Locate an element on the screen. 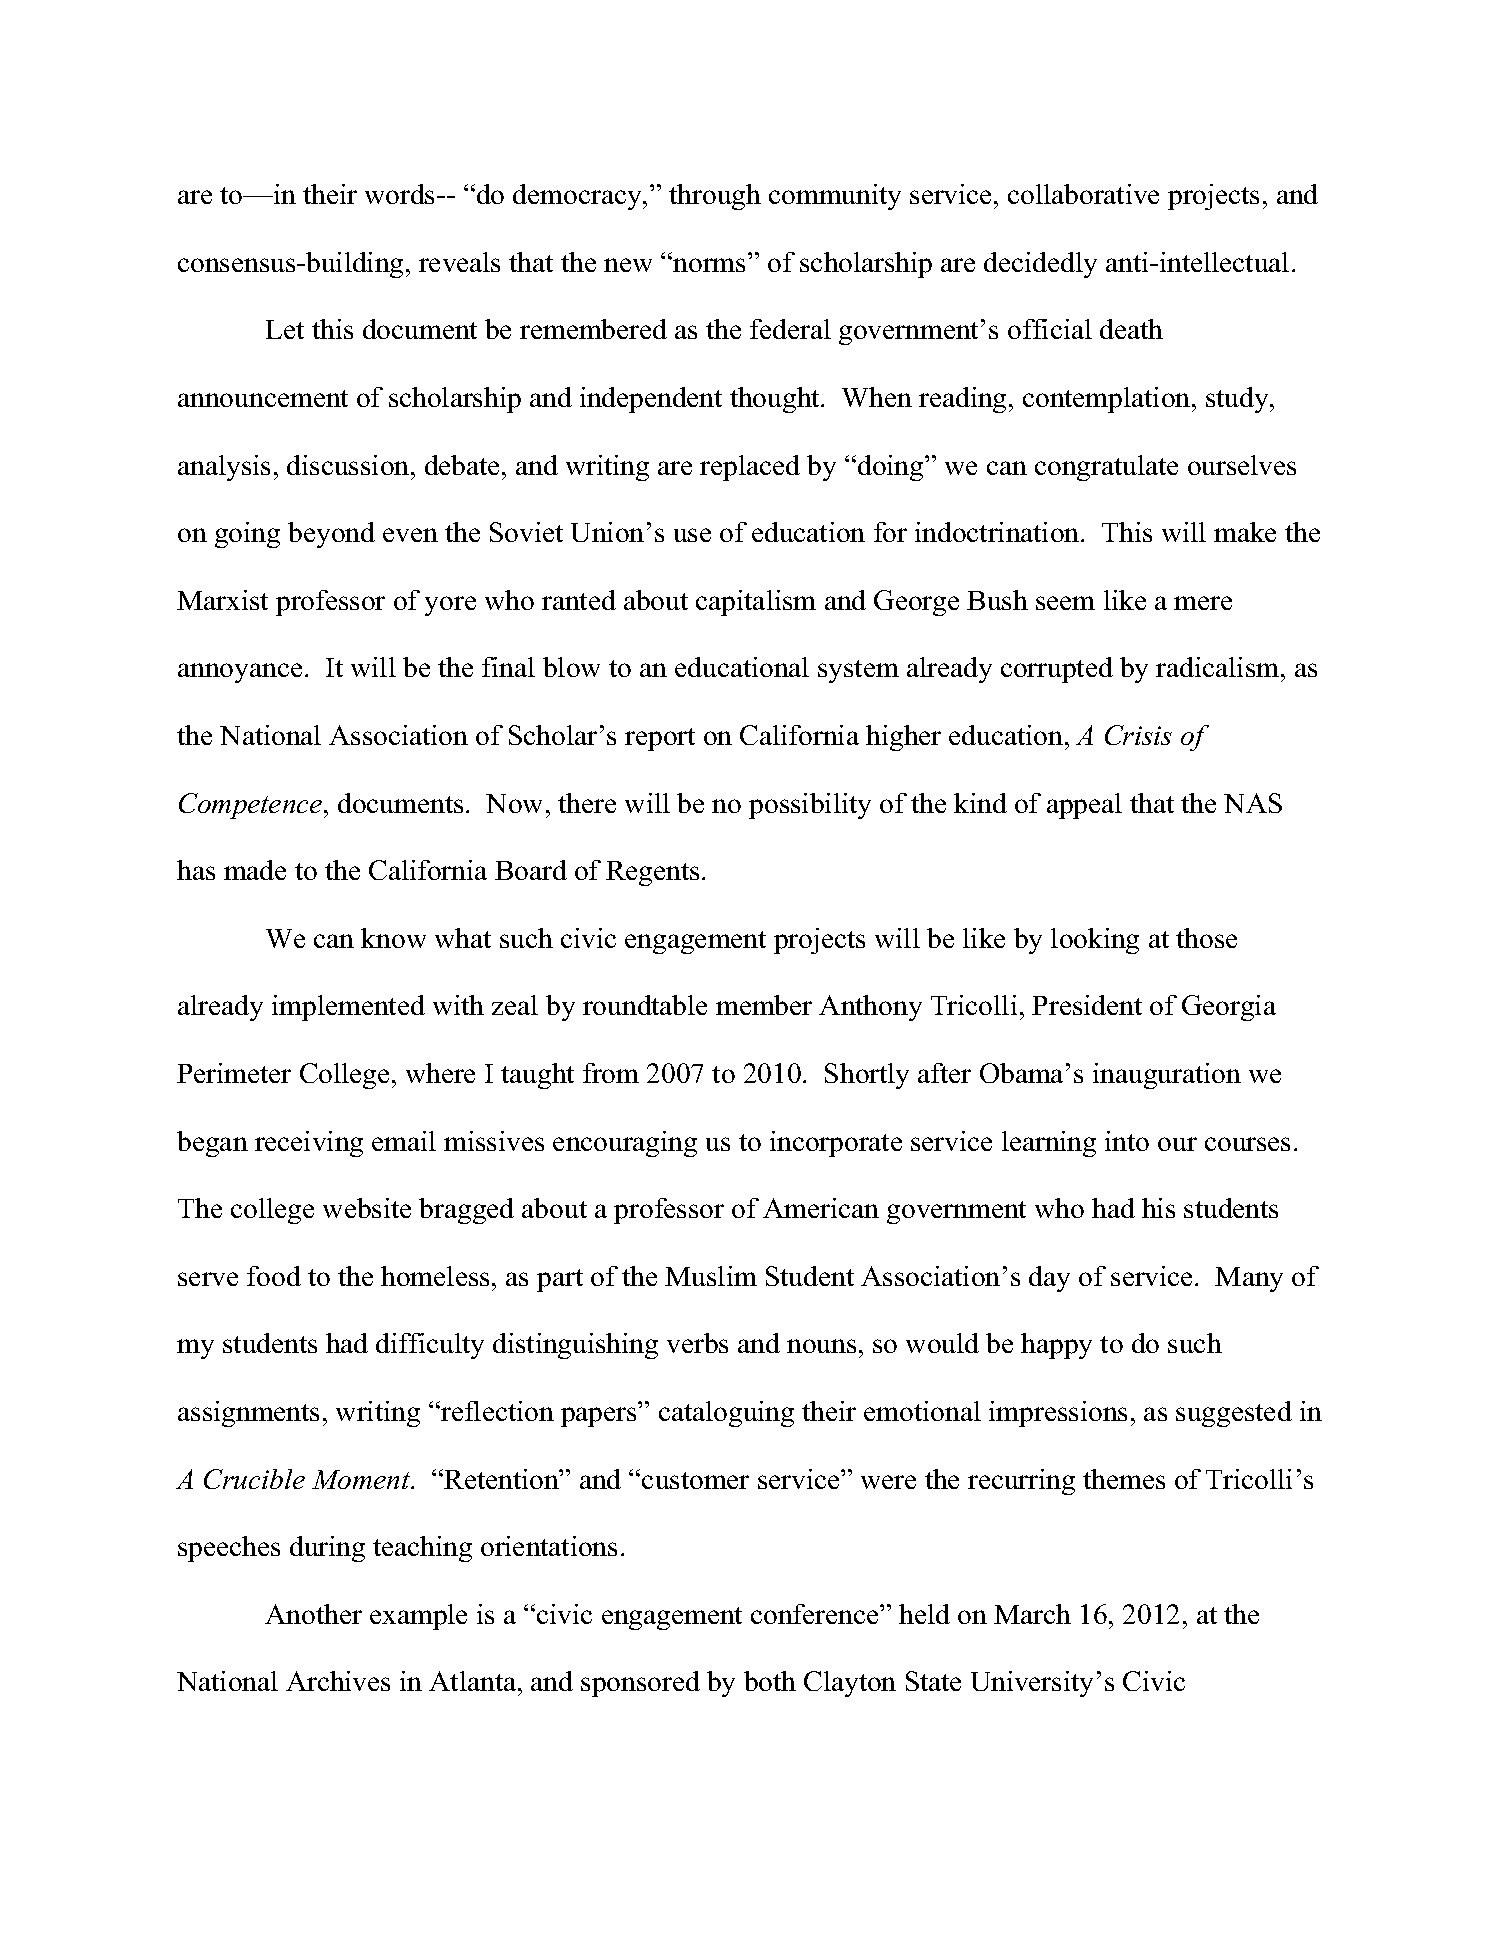  Another is located at coordinates (313, 1614).
